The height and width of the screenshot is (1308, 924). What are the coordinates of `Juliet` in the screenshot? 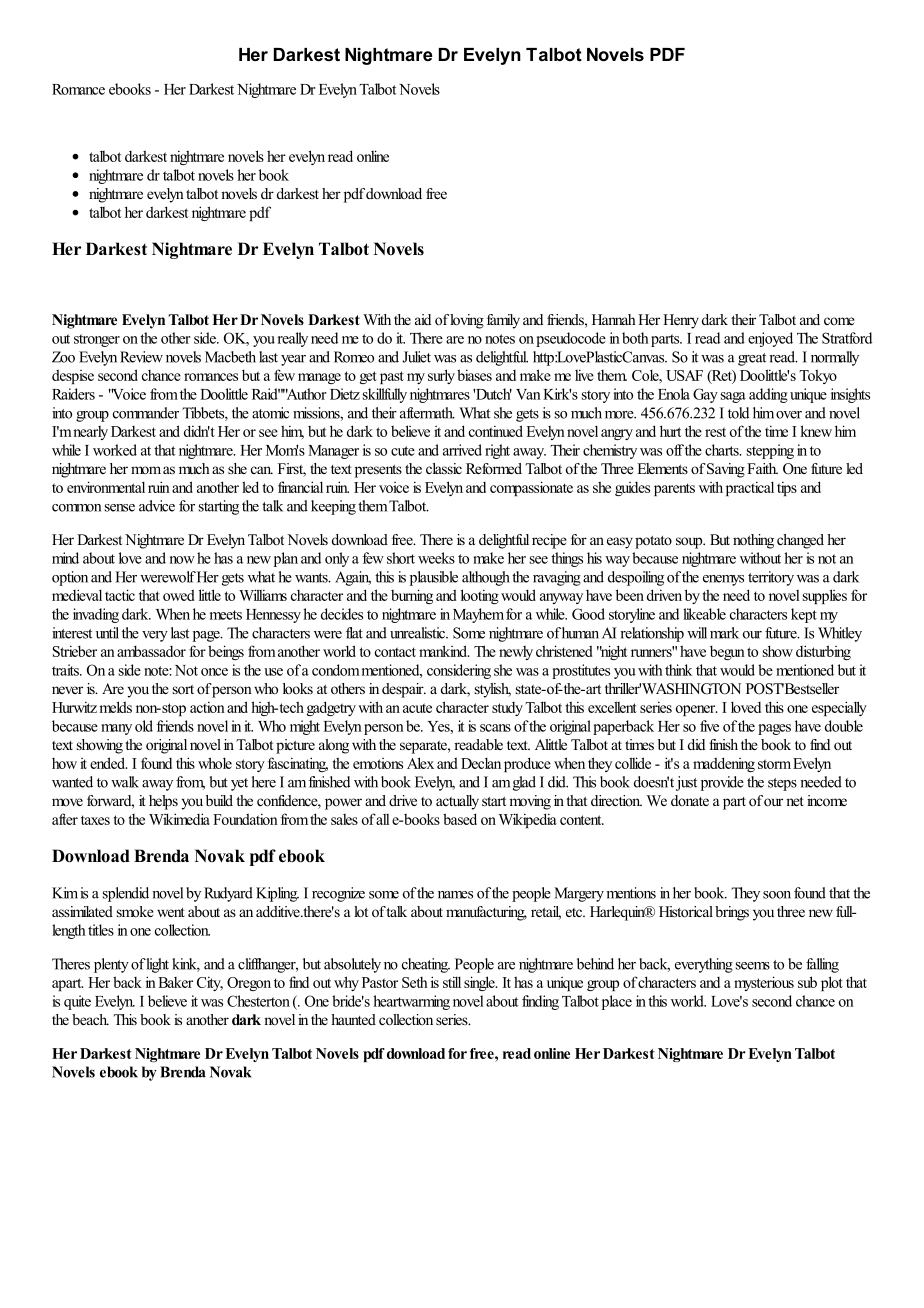 It's located at (416, 357).
